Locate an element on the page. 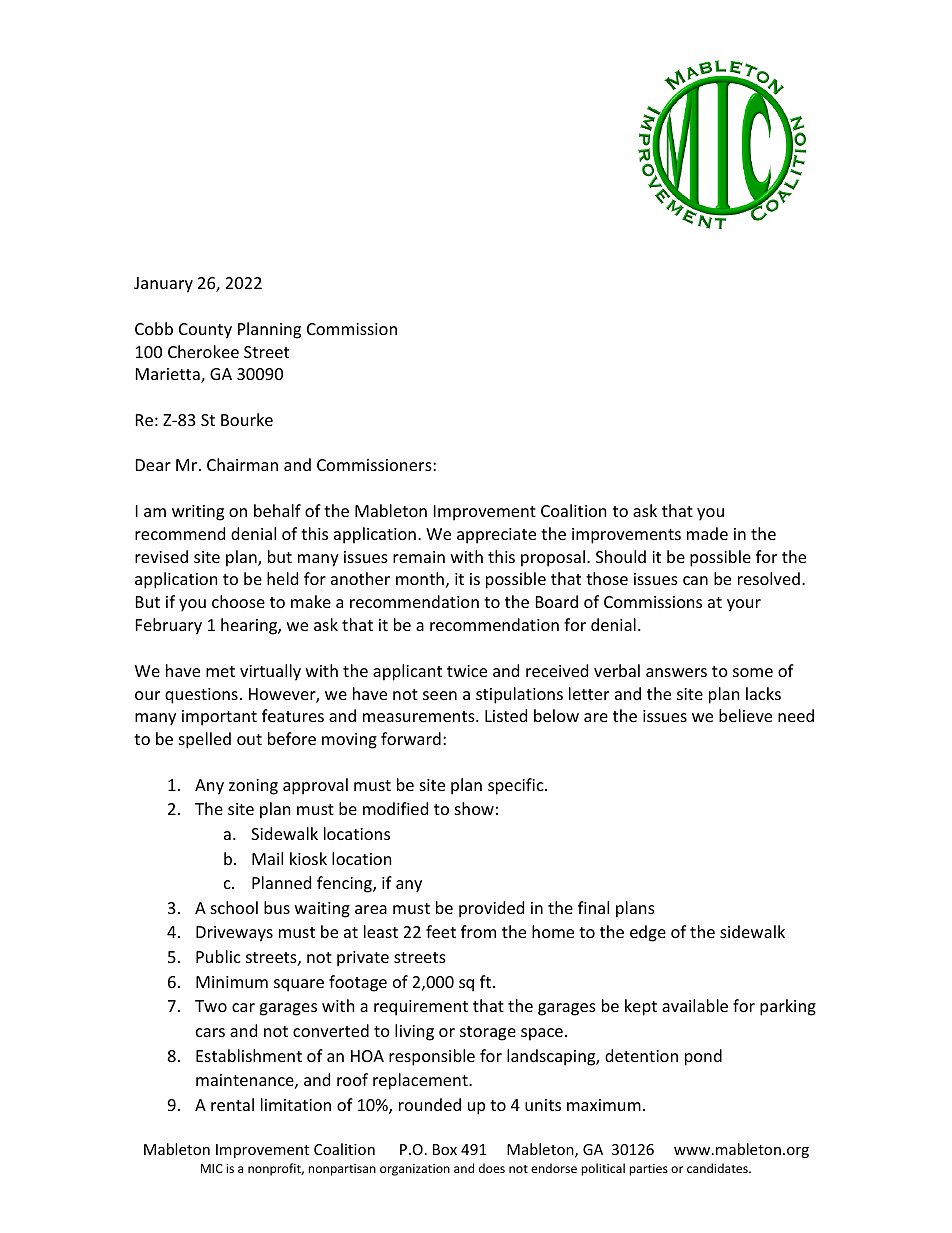 The height and width of the page is (1233, 952). choose is located at coordinates (238, 601).
